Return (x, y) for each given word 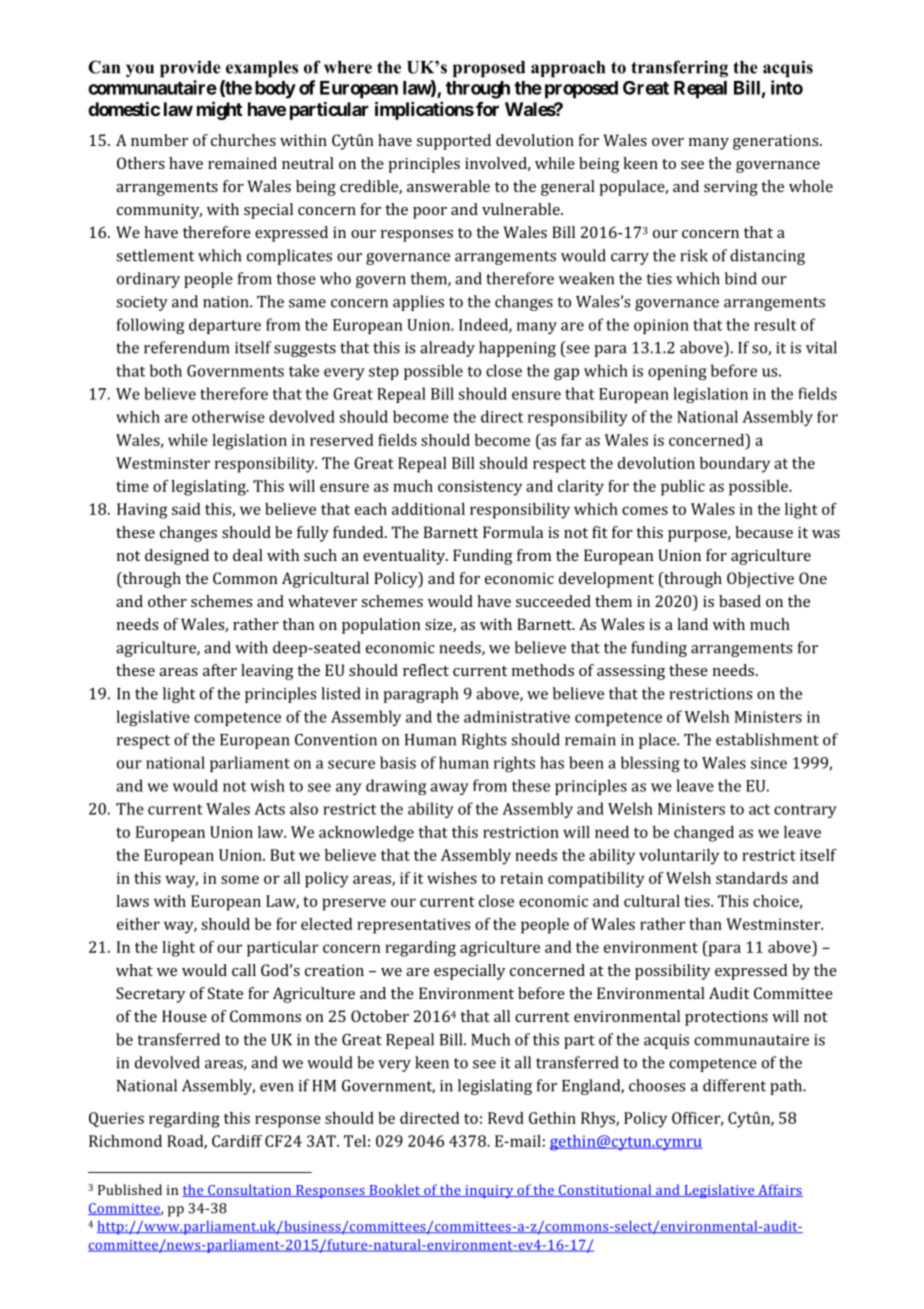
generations (777, 142)
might (219, 110)
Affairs (779, 1190)
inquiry (489, 1191)
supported (454, 142)
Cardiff (237, 1141)
